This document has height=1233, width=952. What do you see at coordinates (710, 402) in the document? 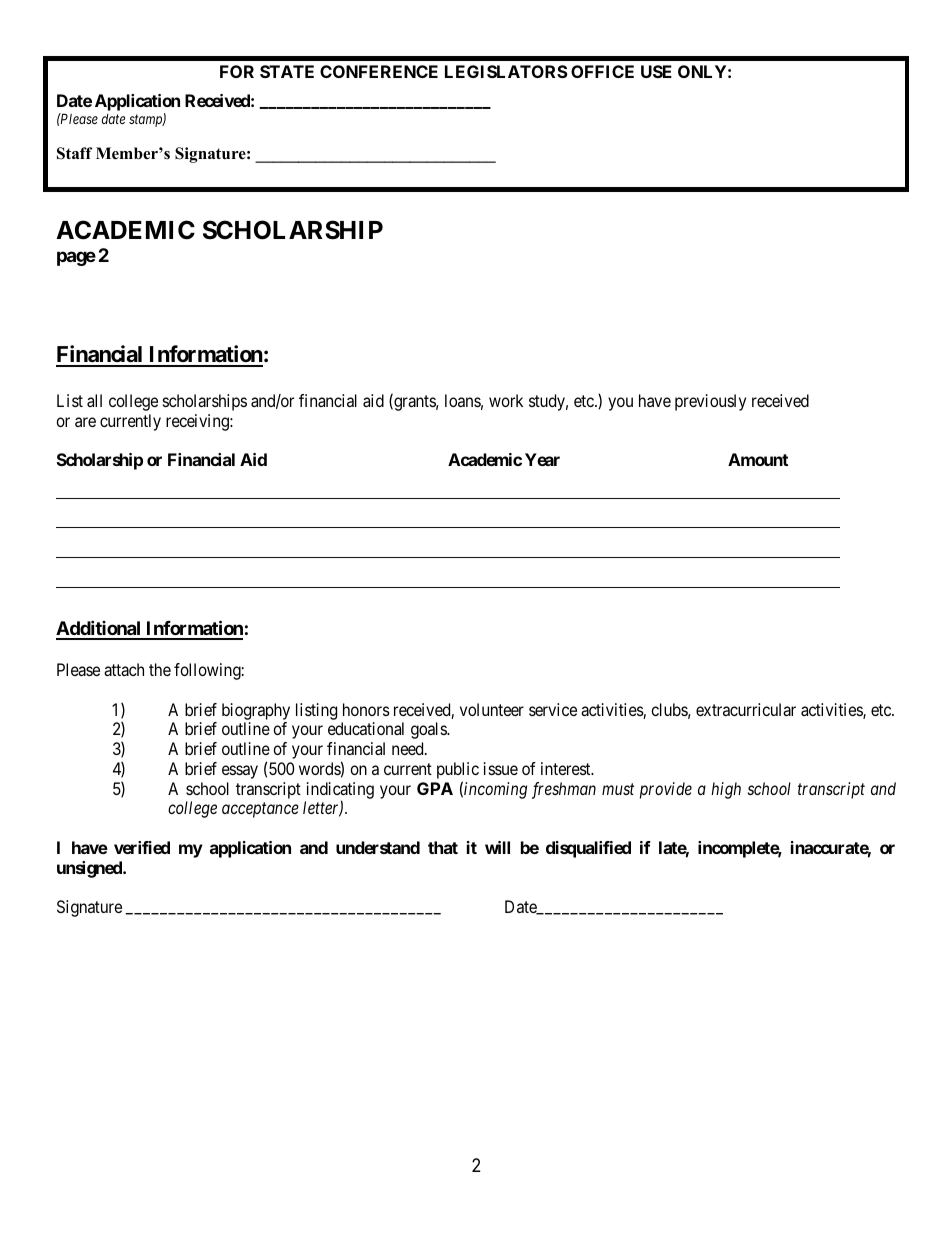
I see `previously` at bounding box center [710, 402].
